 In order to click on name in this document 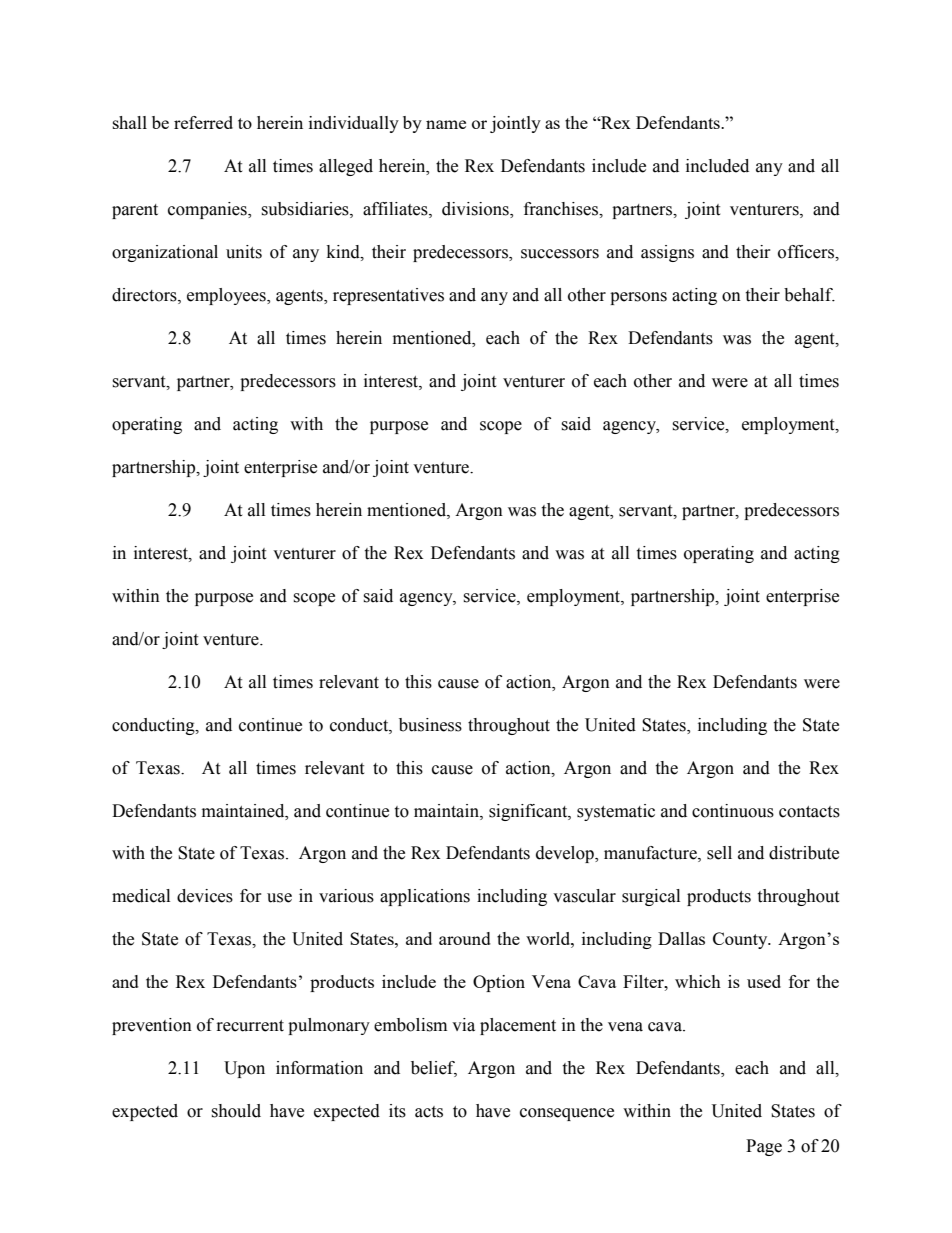, I will do `click(446, 124)`.
